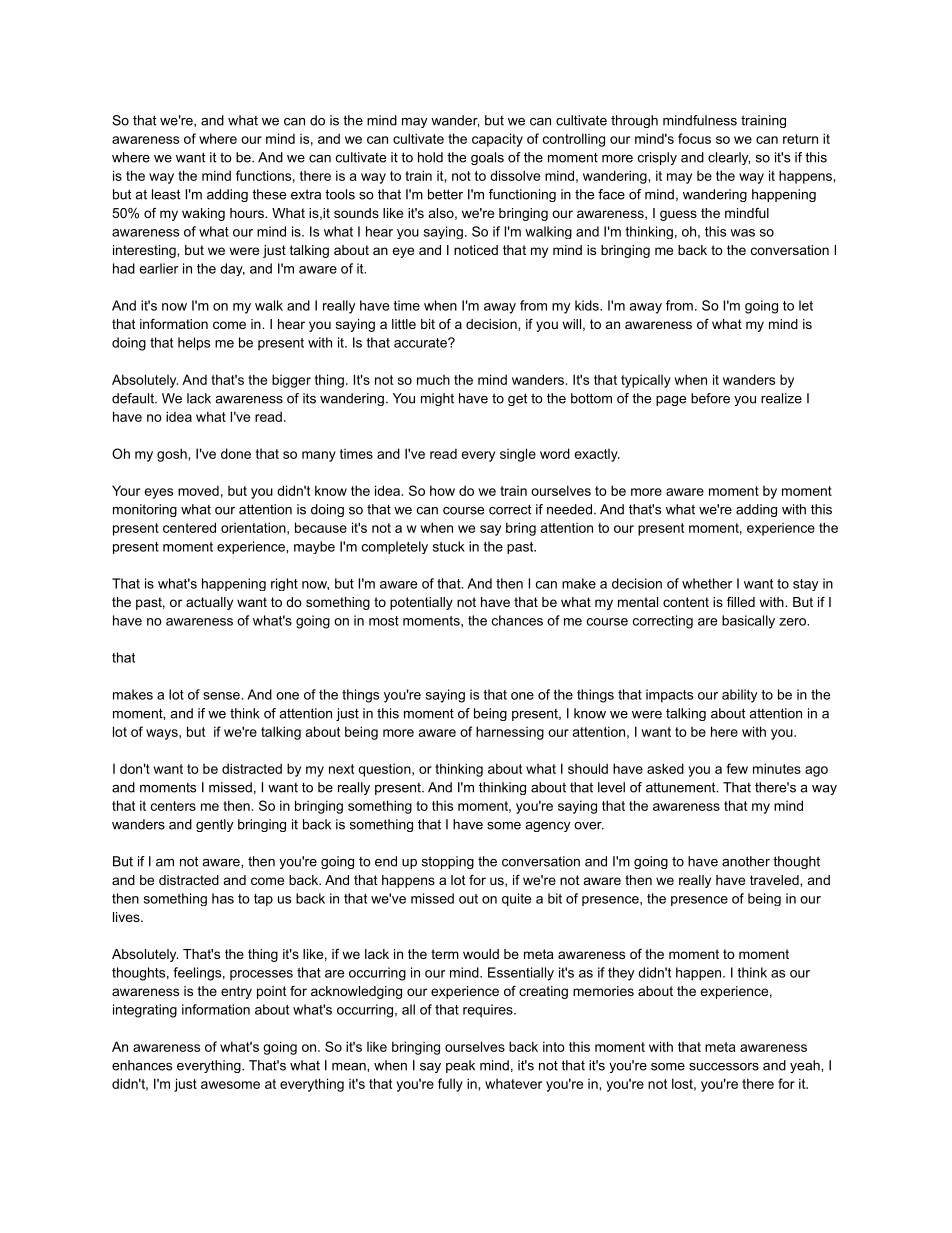 The height and width of the screenshot is (1233, 952). I want to click on clearly, so click(729, 158).
